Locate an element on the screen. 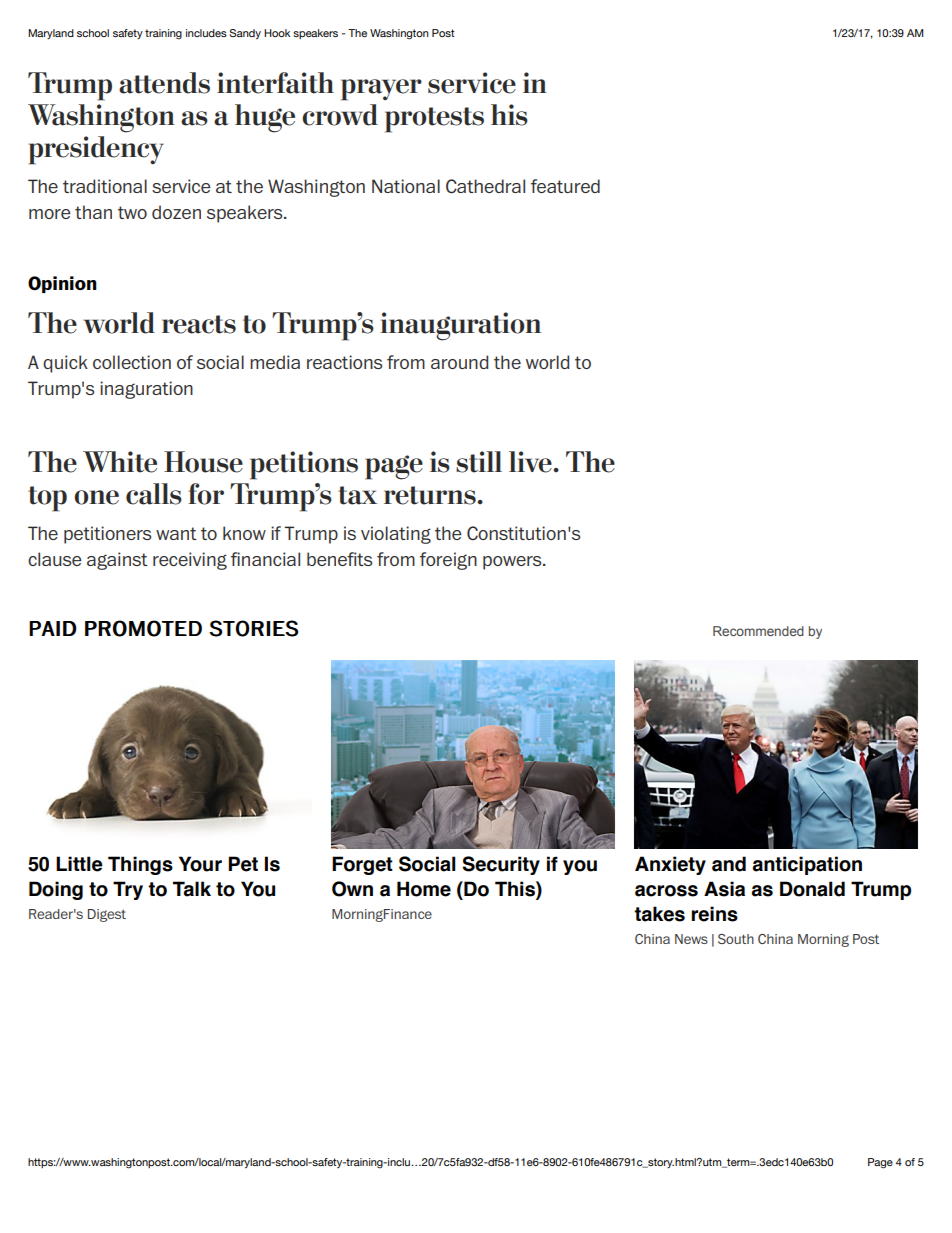 This screenshot has height=1233, width=952. Things is located at coordinates (140, 865).
